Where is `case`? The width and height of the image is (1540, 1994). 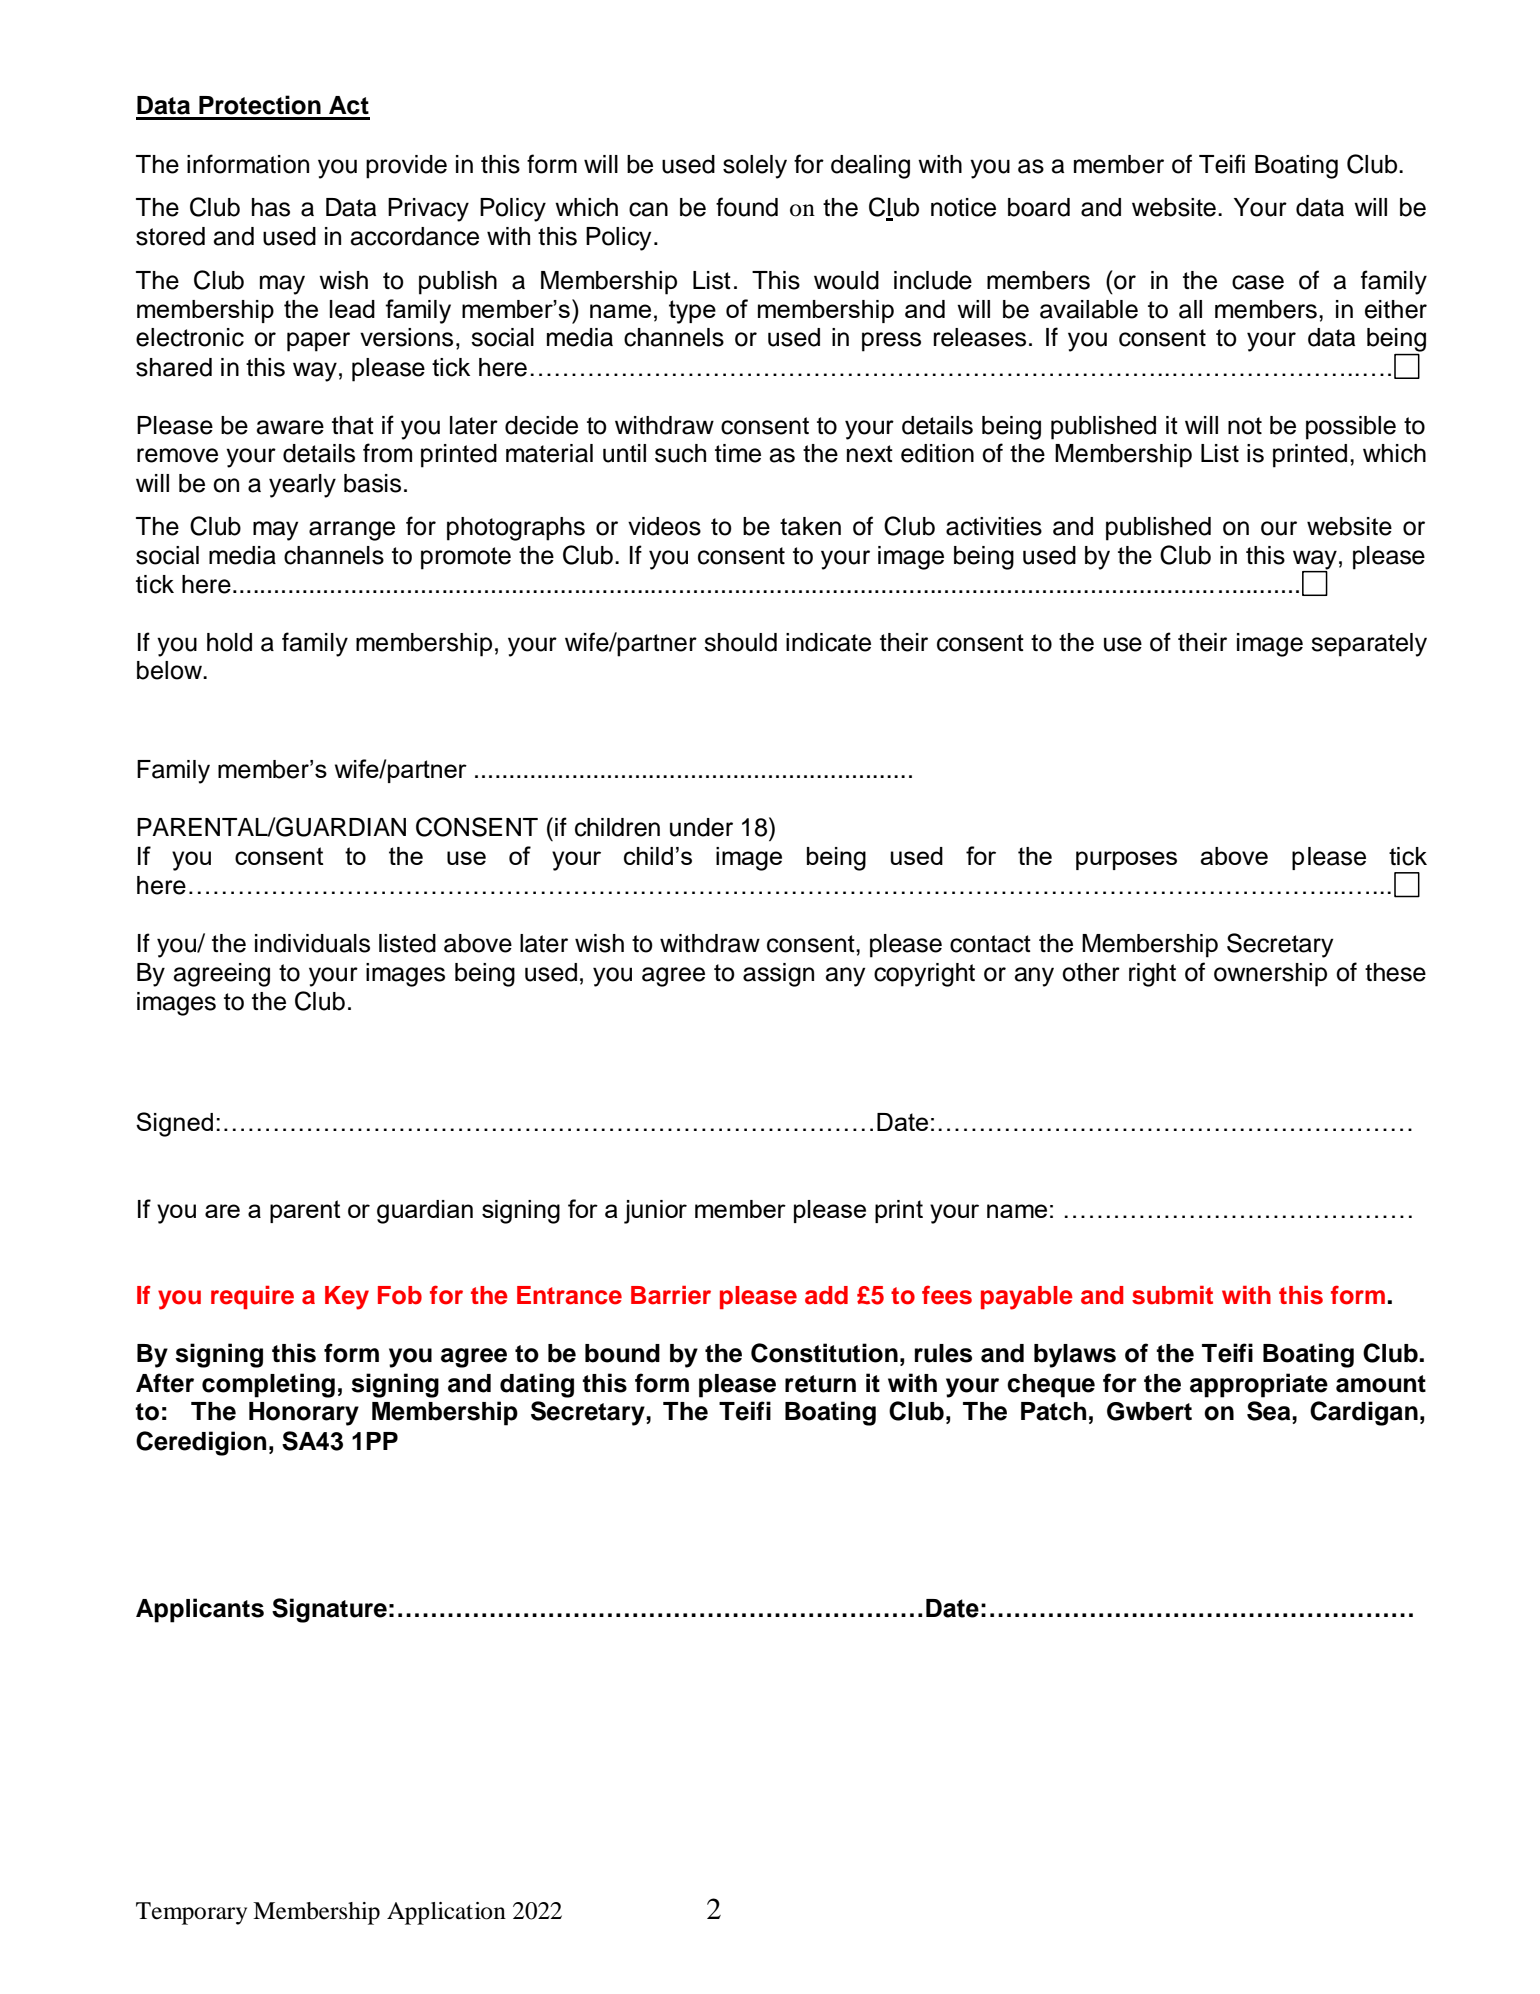 case is located at coordinates (1258, 282).
